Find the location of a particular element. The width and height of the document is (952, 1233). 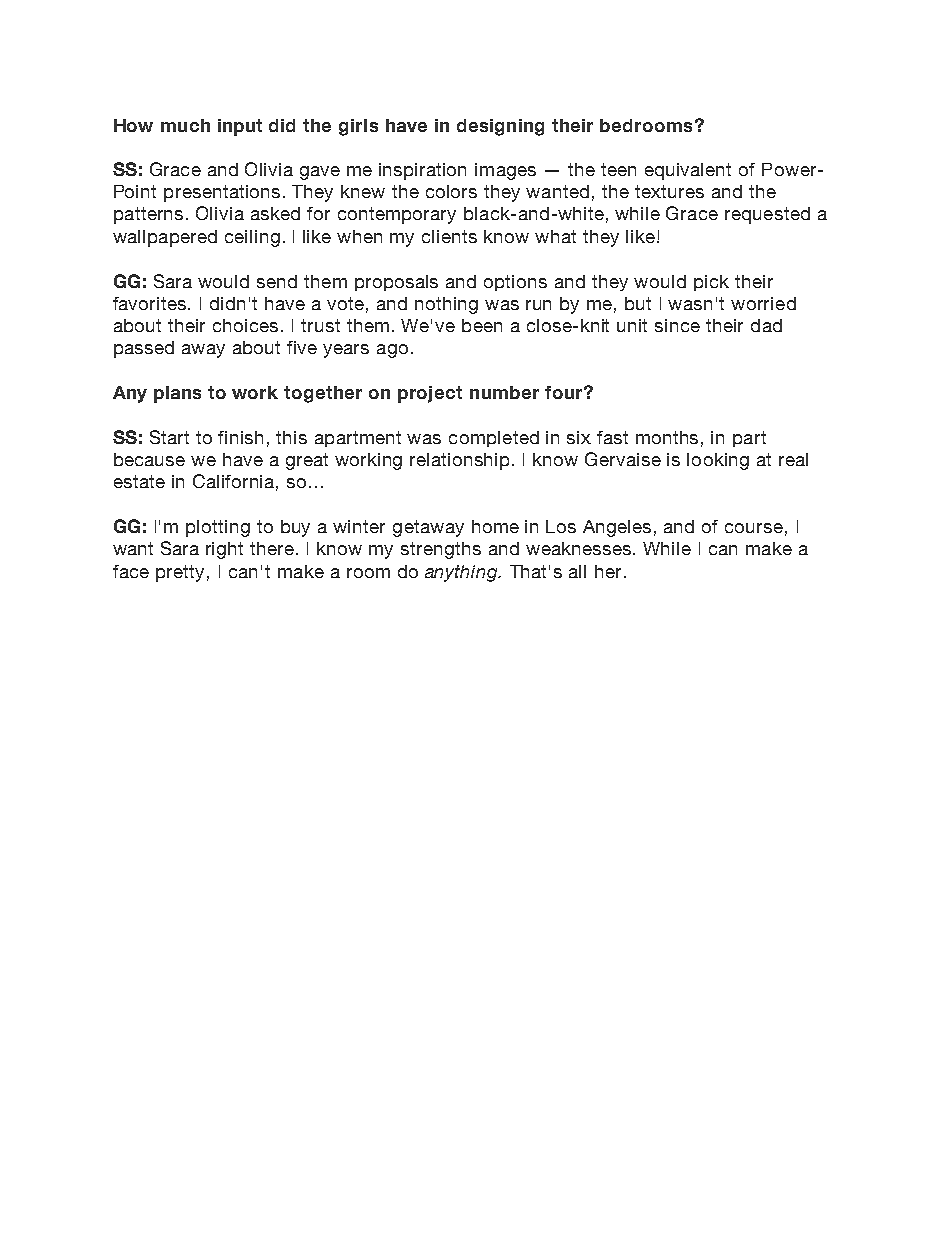

pick is located at coordinates (711, 283).
